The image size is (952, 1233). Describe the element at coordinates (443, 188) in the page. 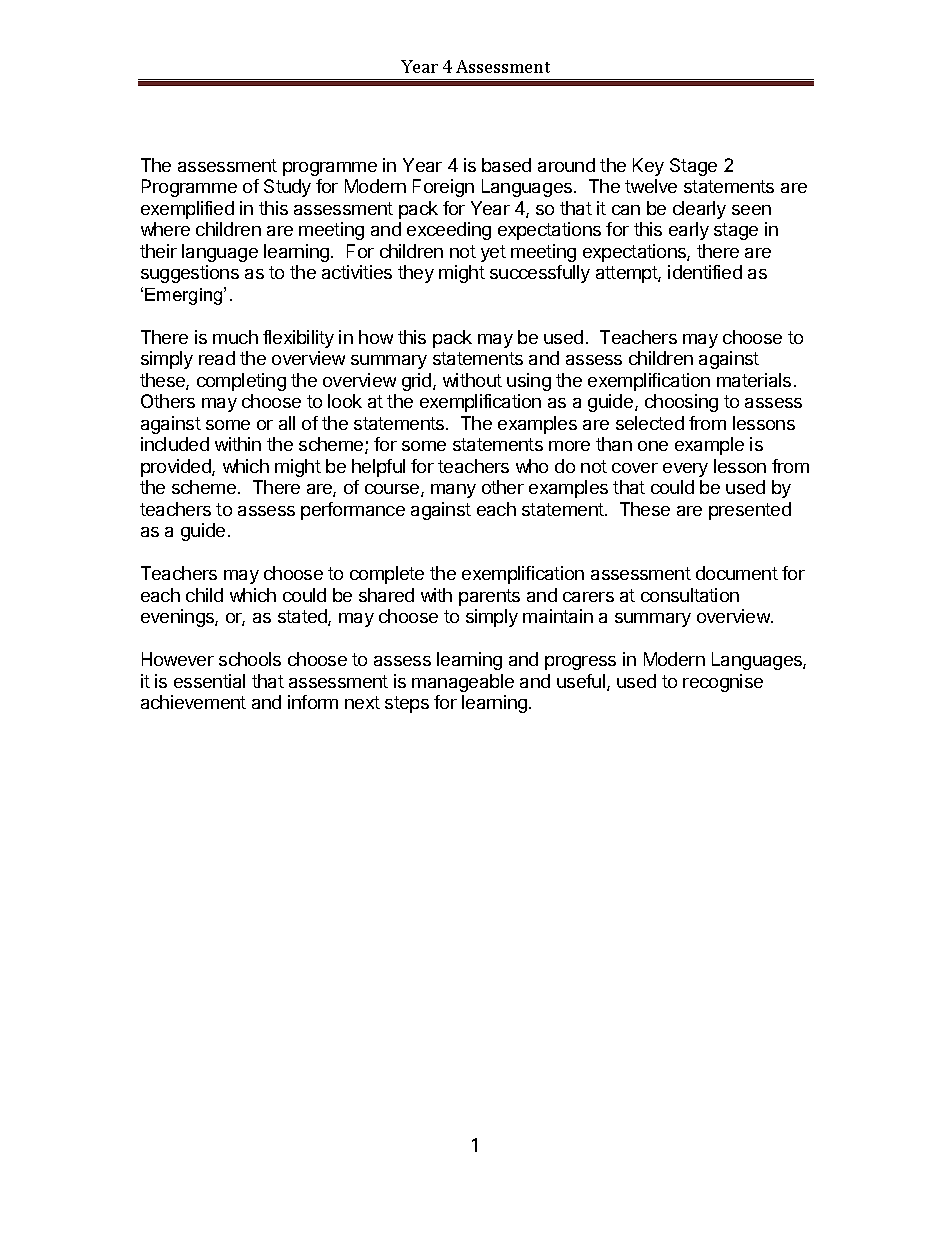

I see `Foreign` at that location.
